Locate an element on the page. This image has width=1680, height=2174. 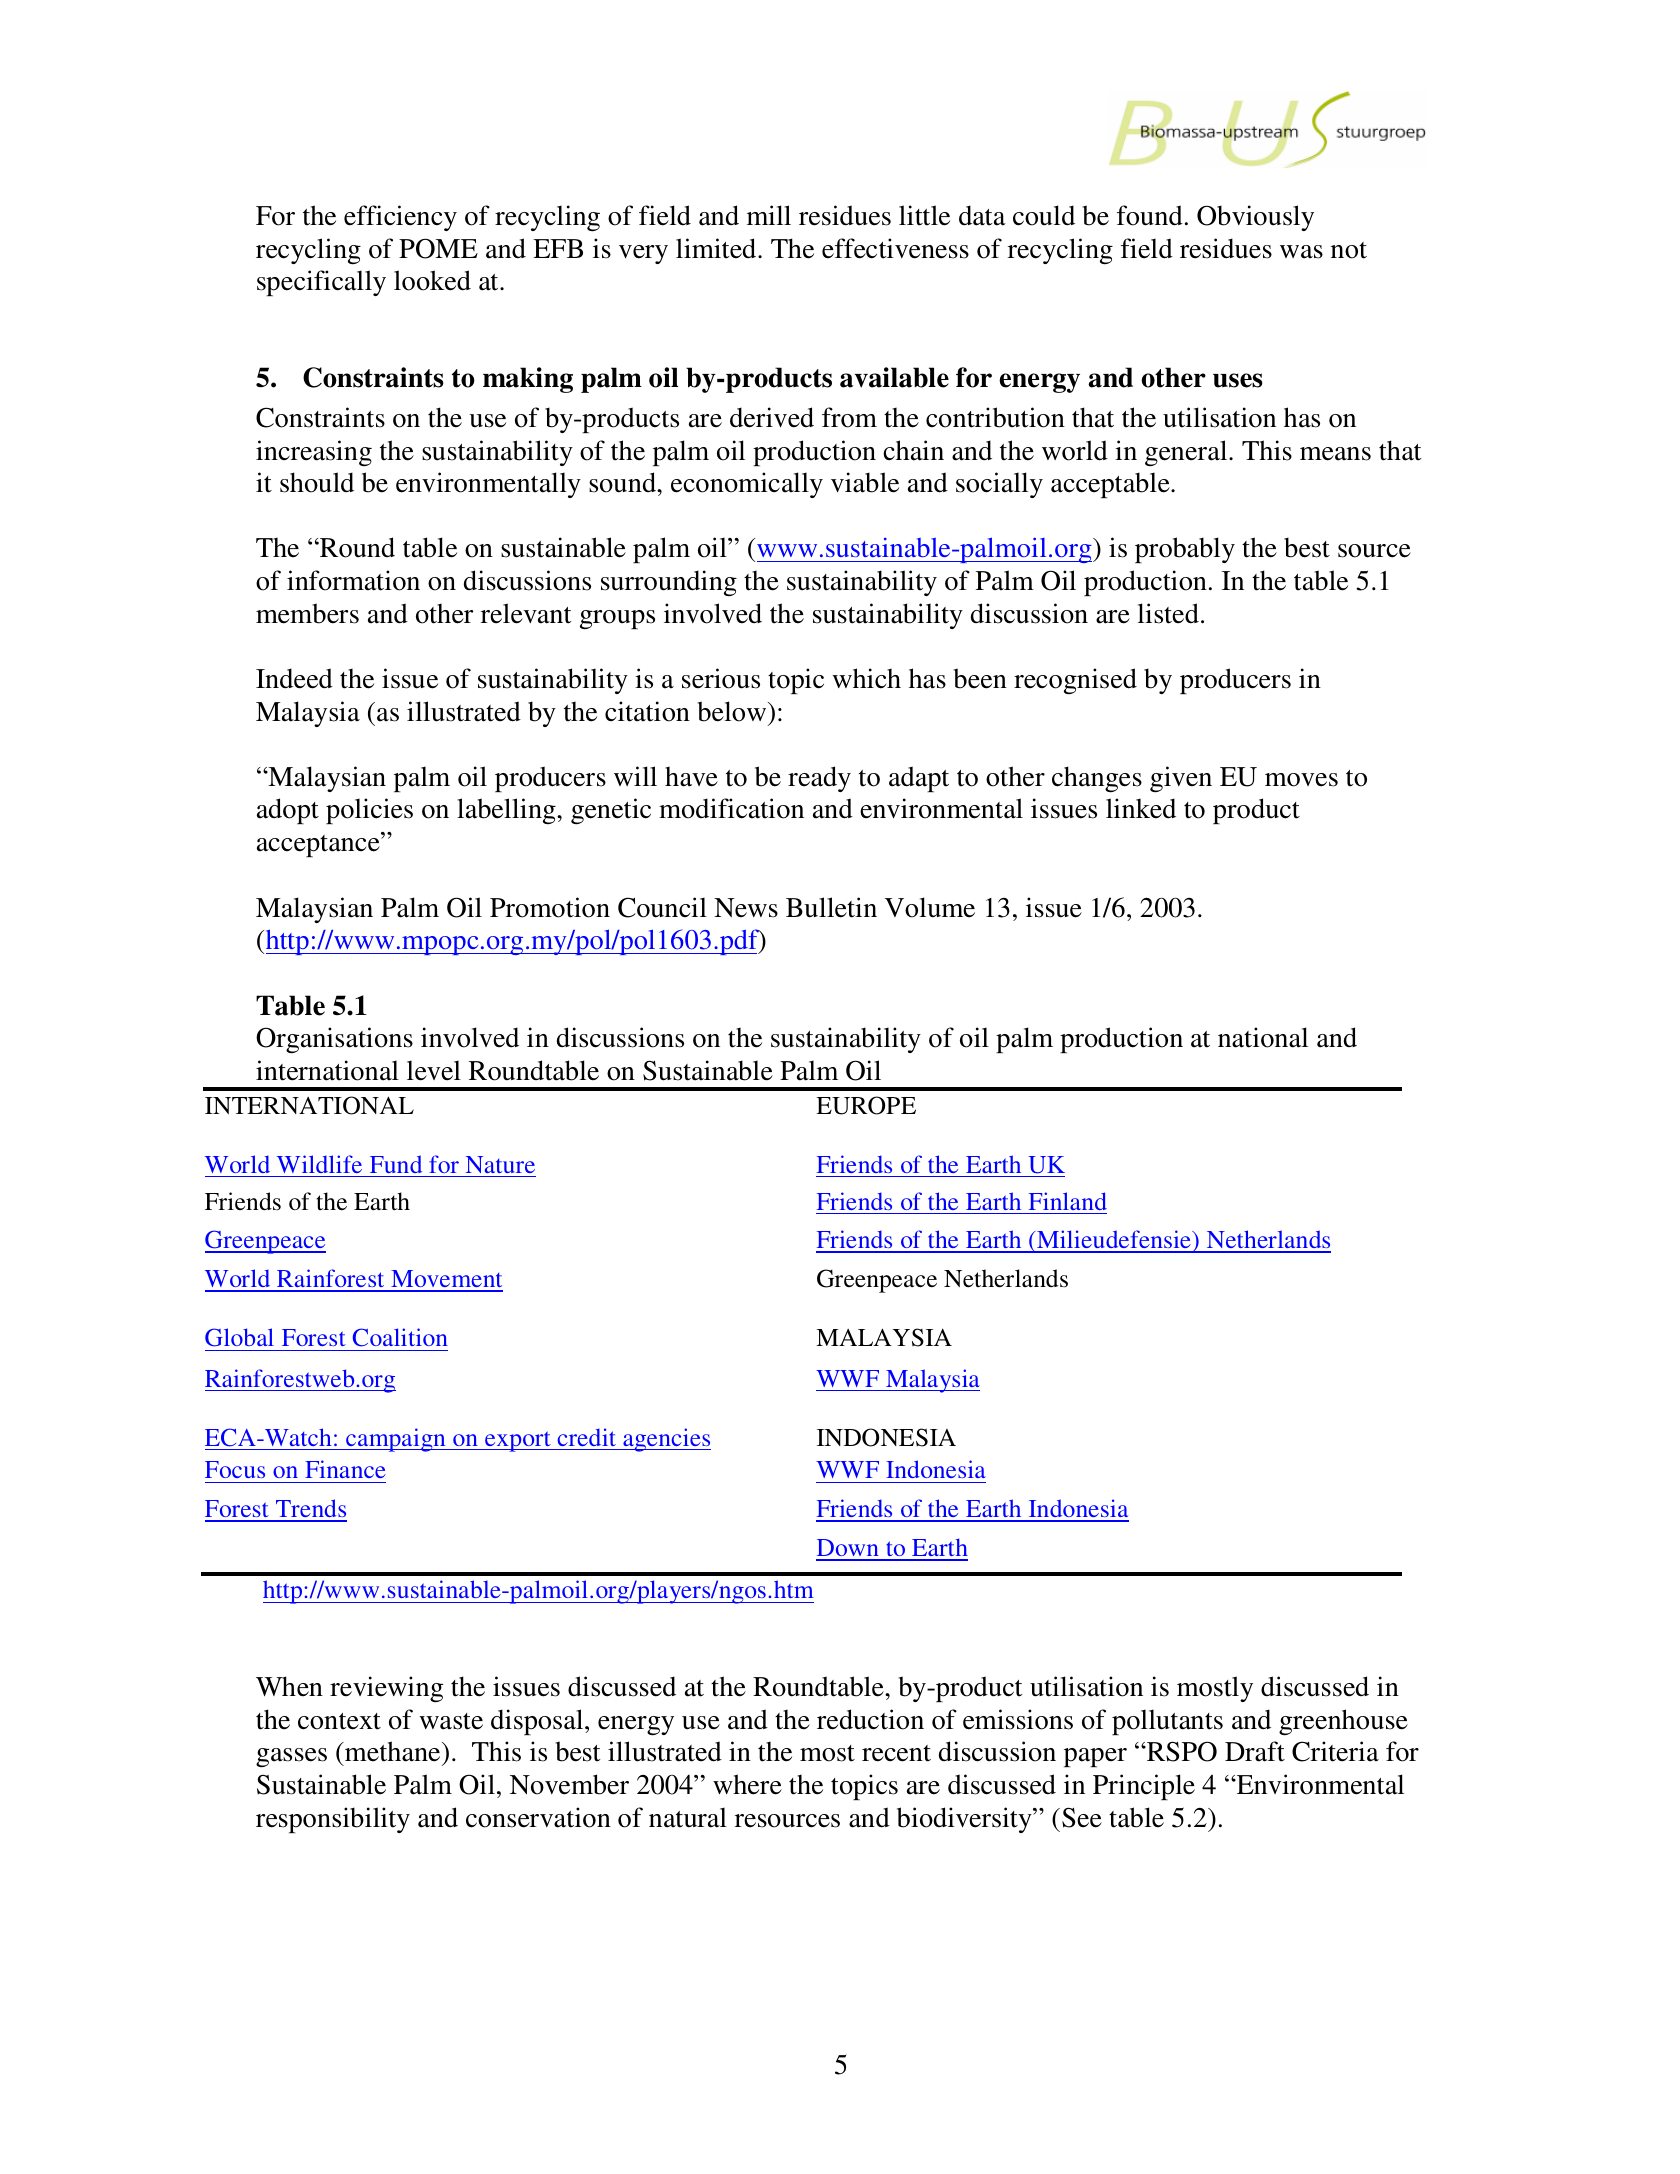
Coalition is located at coordinates (400, 1337).
